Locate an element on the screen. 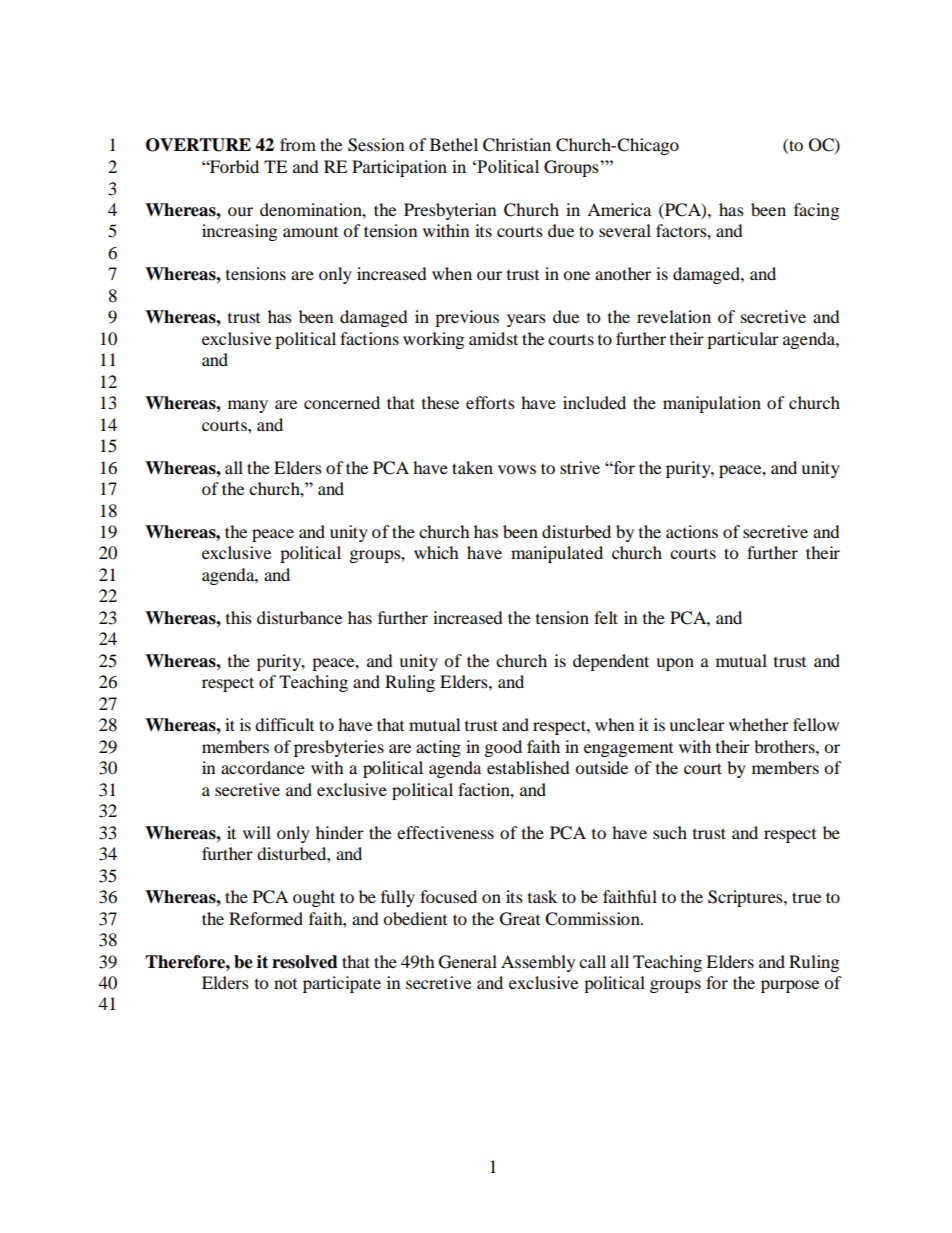  disturbance is located at coordinates (299, 617).
